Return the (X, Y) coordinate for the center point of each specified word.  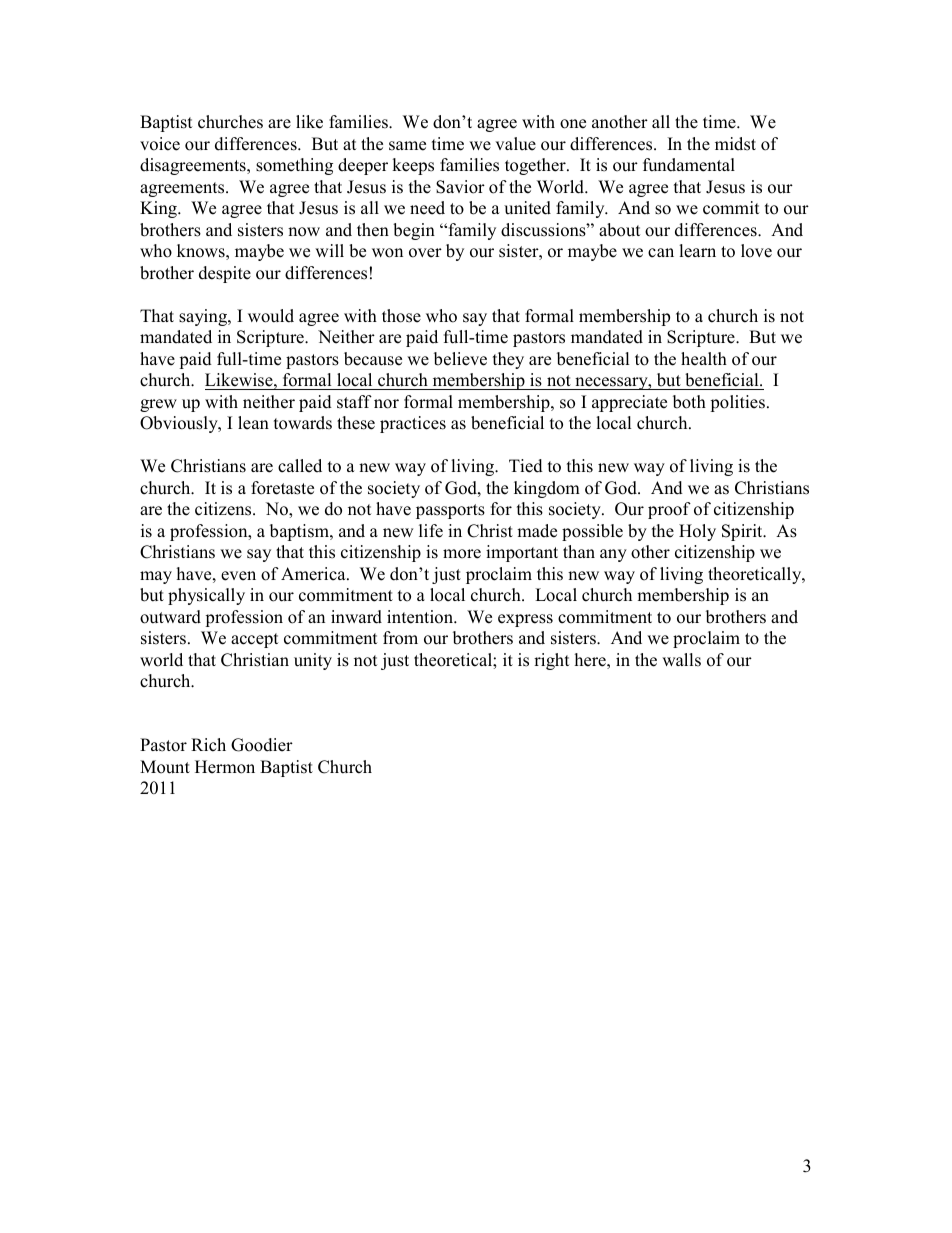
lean (253, 423)
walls (681, 660)
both (689, 402)
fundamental (689, 165)
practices (413, 424)
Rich (208, 745)
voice (160, 144)
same (407, 146)
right (551, 661)
